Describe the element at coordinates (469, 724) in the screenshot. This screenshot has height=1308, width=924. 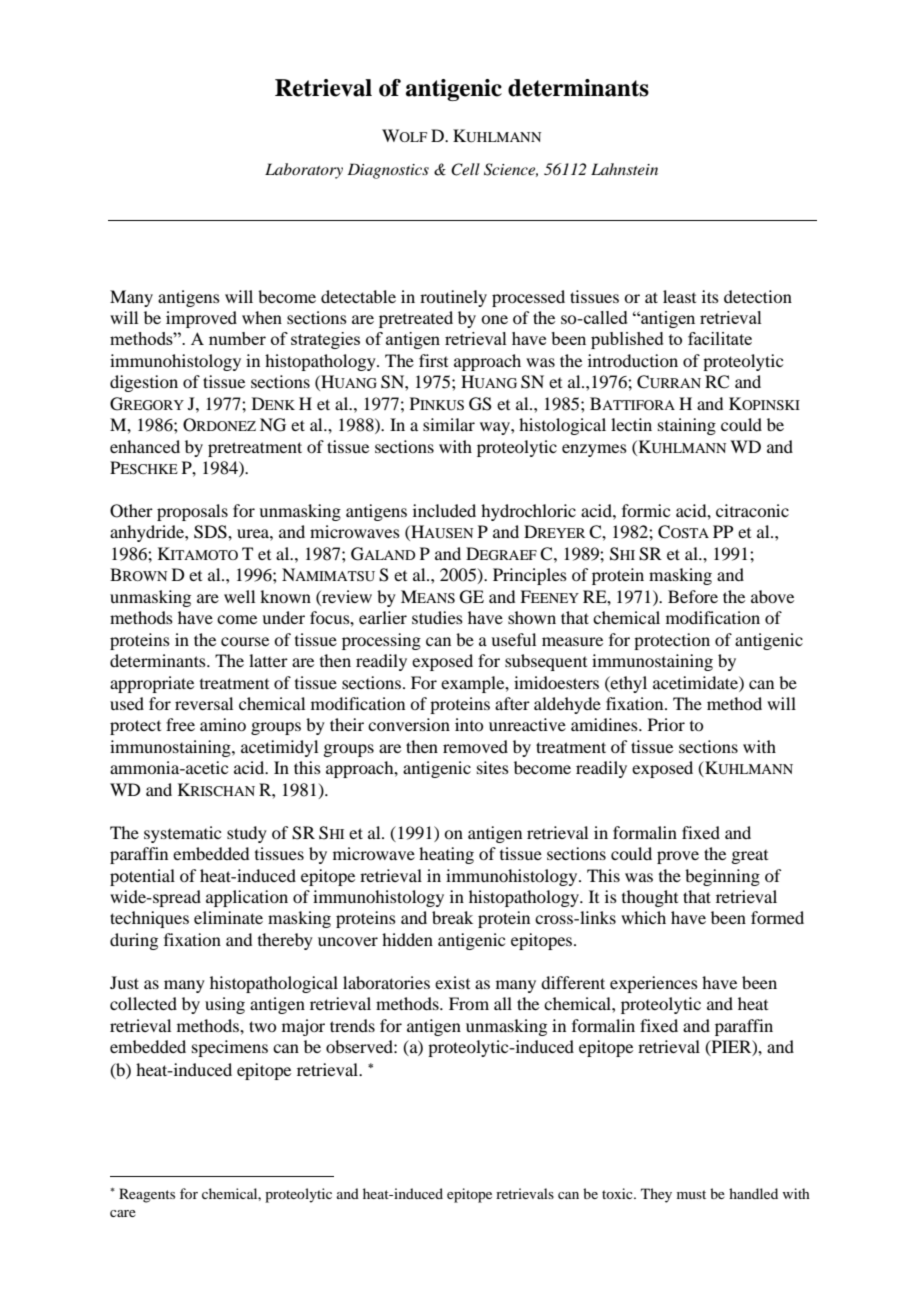
I see `into` at that location.
